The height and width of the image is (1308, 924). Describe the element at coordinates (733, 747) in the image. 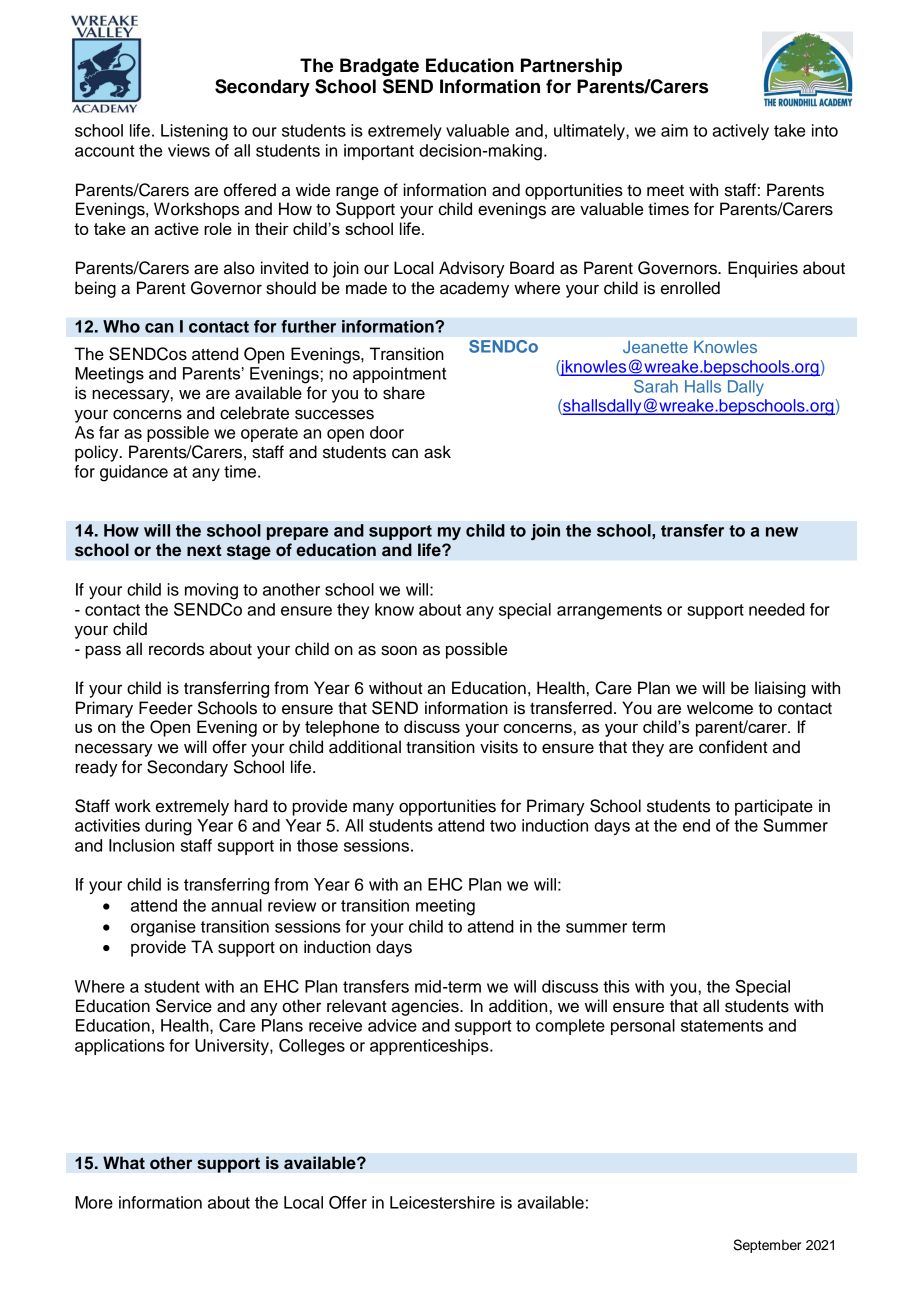

I see `confident` at that location.
